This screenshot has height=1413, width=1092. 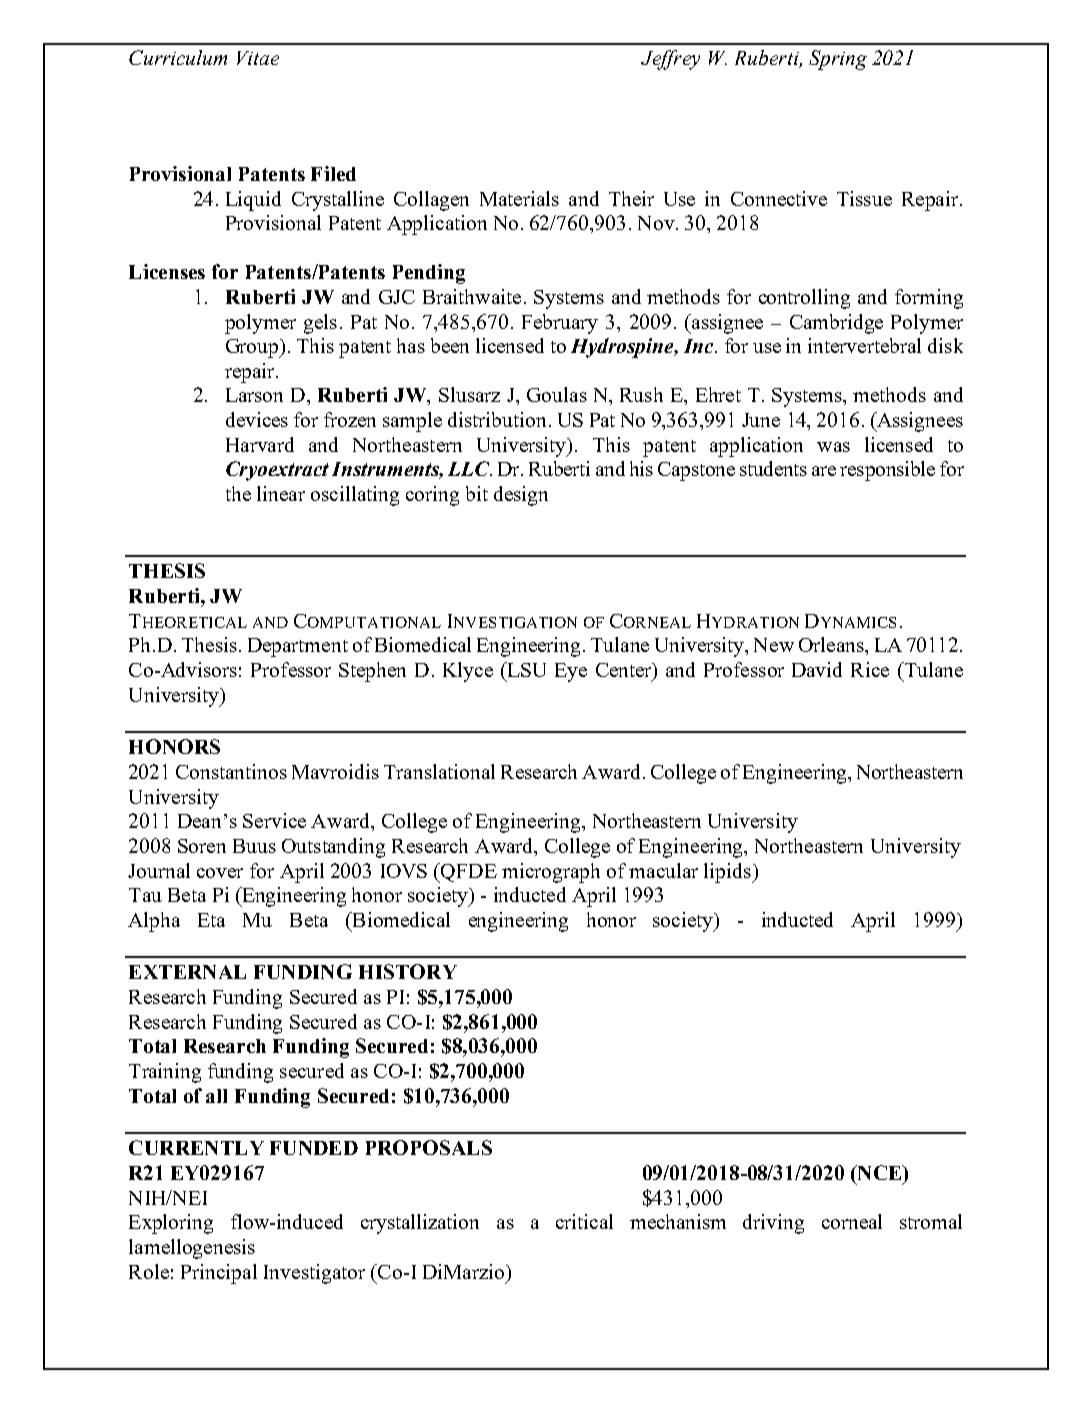 I want to click on design, so click(x=521, y=496).
